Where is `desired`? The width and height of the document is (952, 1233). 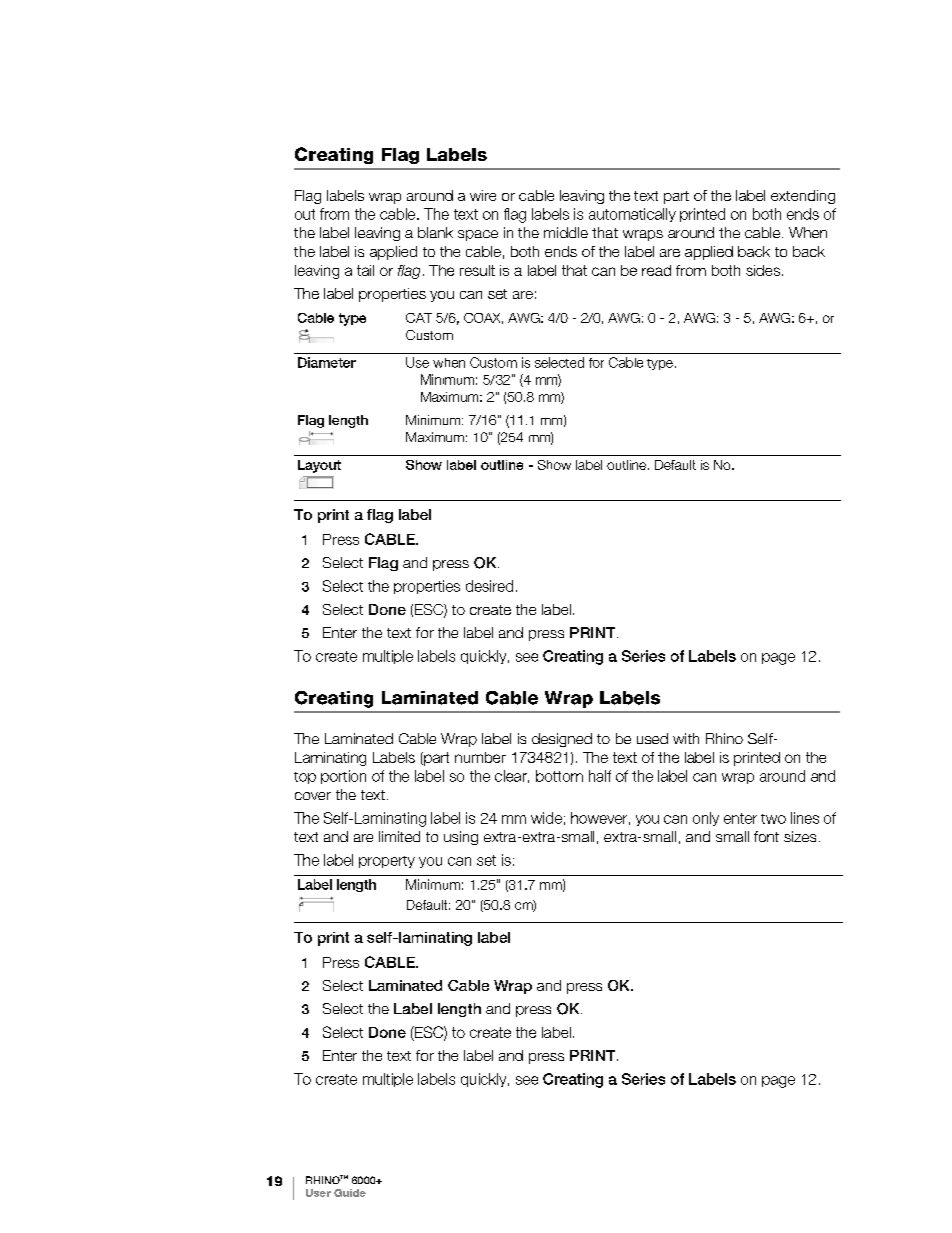 desired is located at coordinates (489, 586).
